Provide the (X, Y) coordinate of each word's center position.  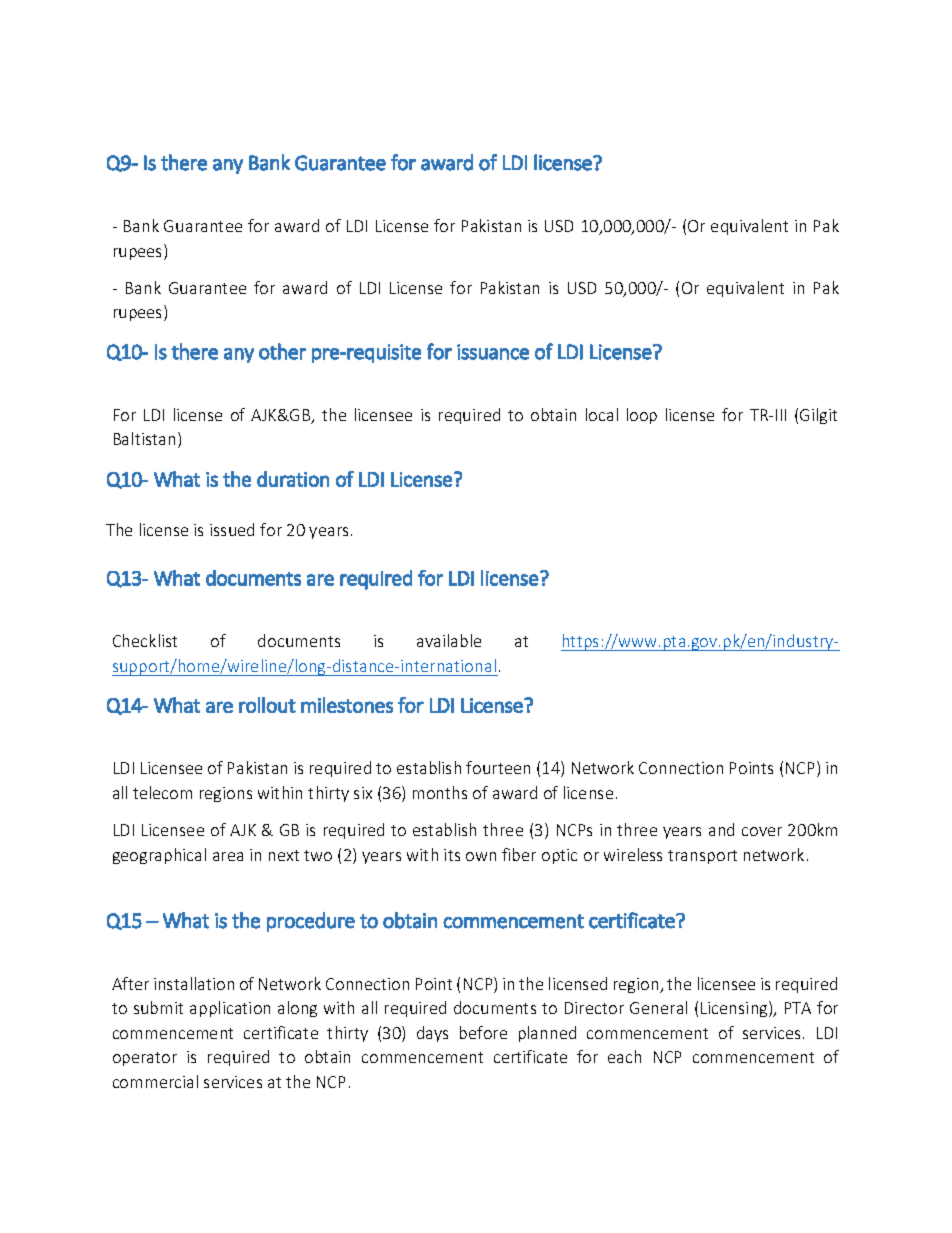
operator (145, 1059)
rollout (267, 705)
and (721, 829)
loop (642, 416)
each (624, 1056)
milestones (347, 705)
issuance (493, 352)
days (432, 1034)
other (282, 351)
